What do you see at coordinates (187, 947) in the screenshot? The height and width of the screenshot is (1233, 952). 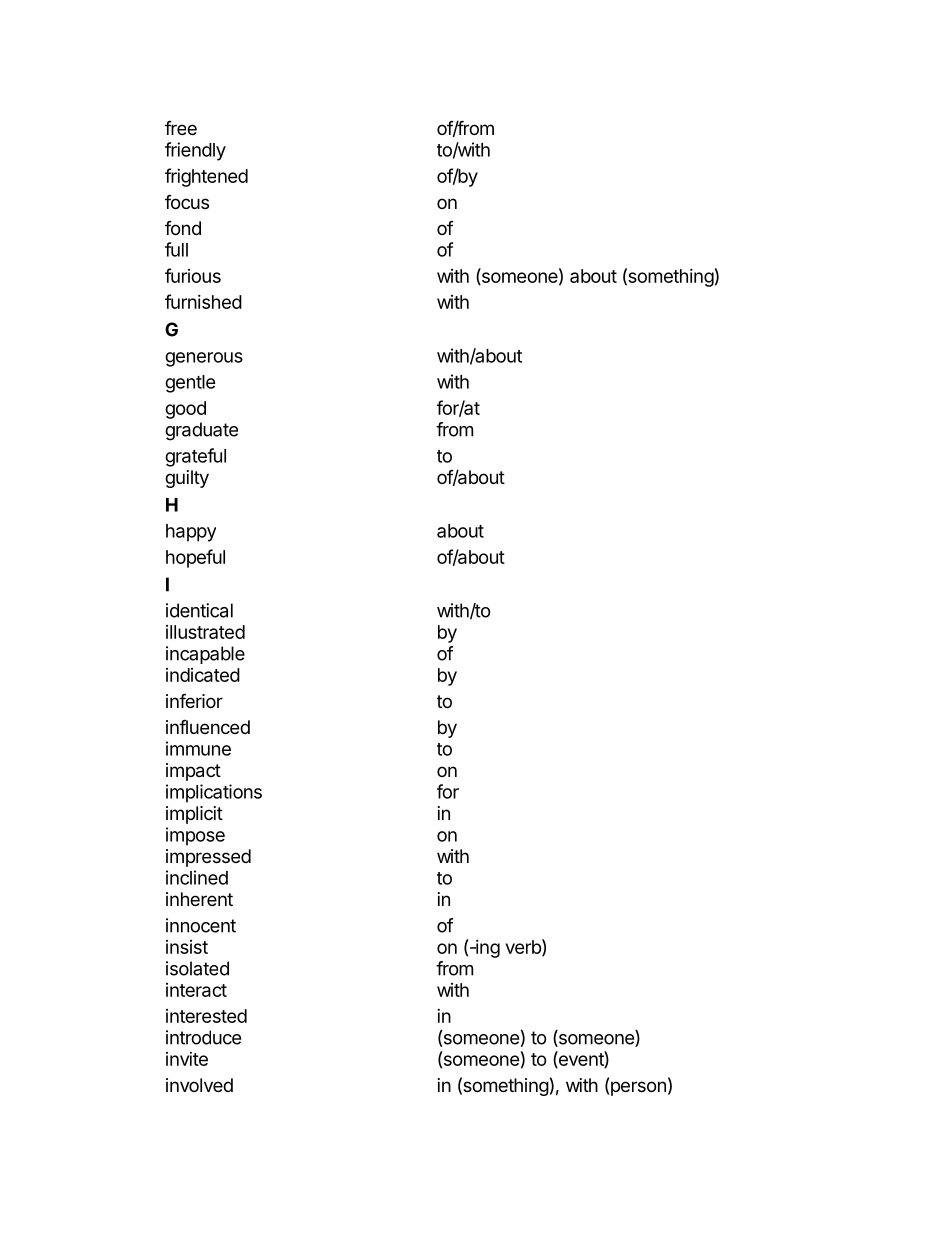 I see `insist` at bounding box center [187, 947].
